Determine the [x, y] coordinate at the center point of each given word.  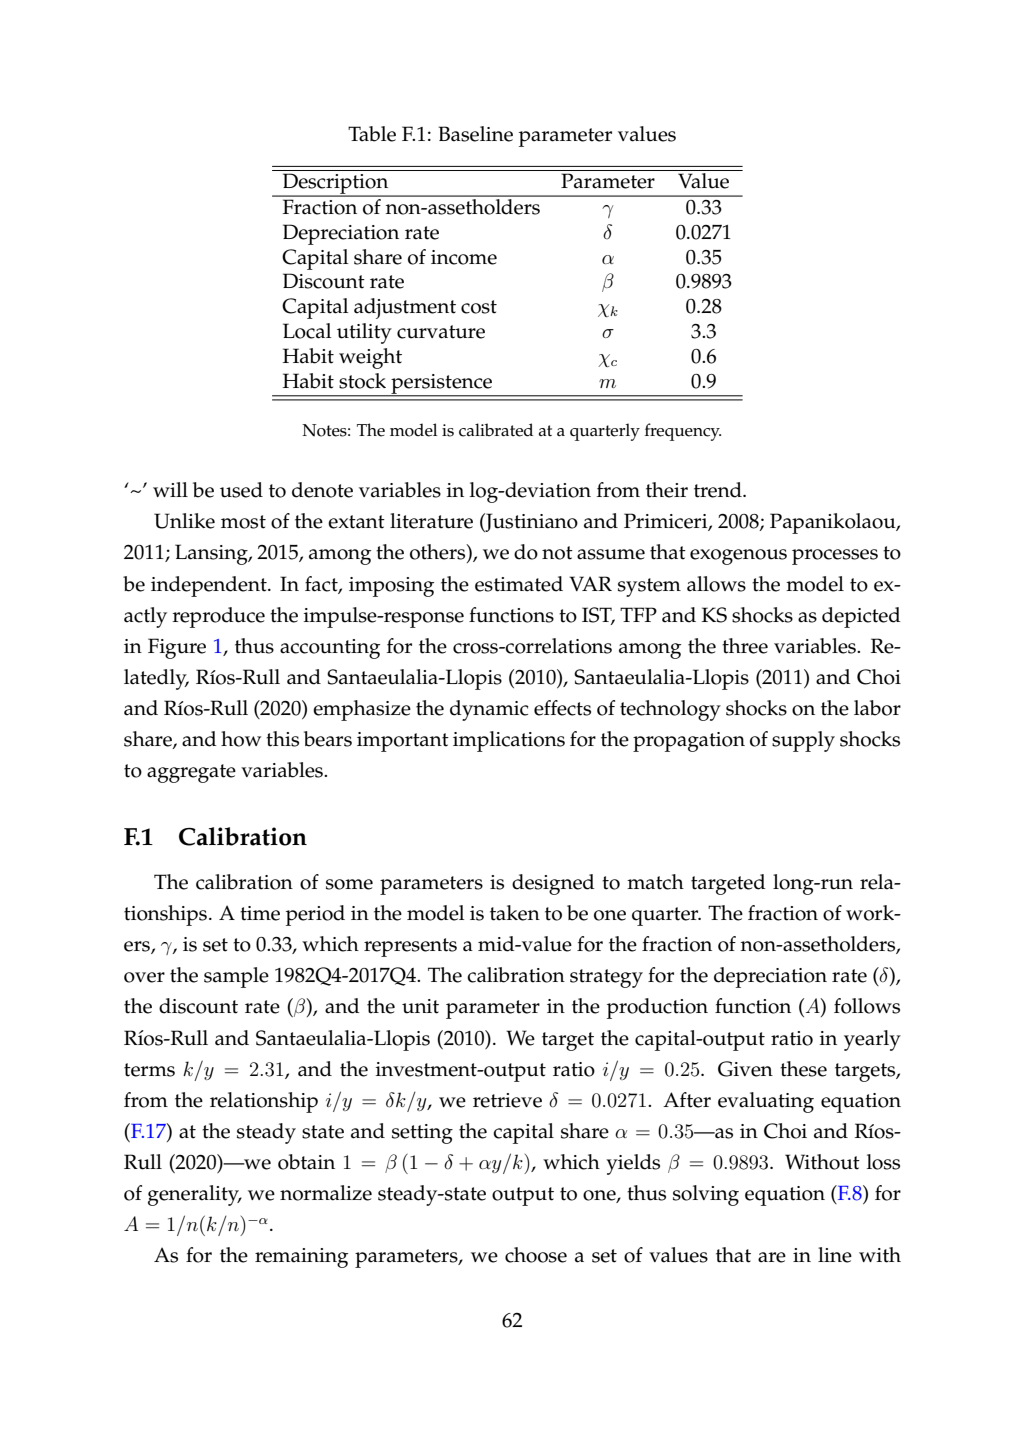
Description [335, 185]
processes [835, 557]
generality [195, 1195]
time [260, 913]
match [655, 882]
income [464, 257]
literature [431, 521]
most [243, 522]
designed [553, 884]
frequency [683, 432]
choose [536, 1255]
